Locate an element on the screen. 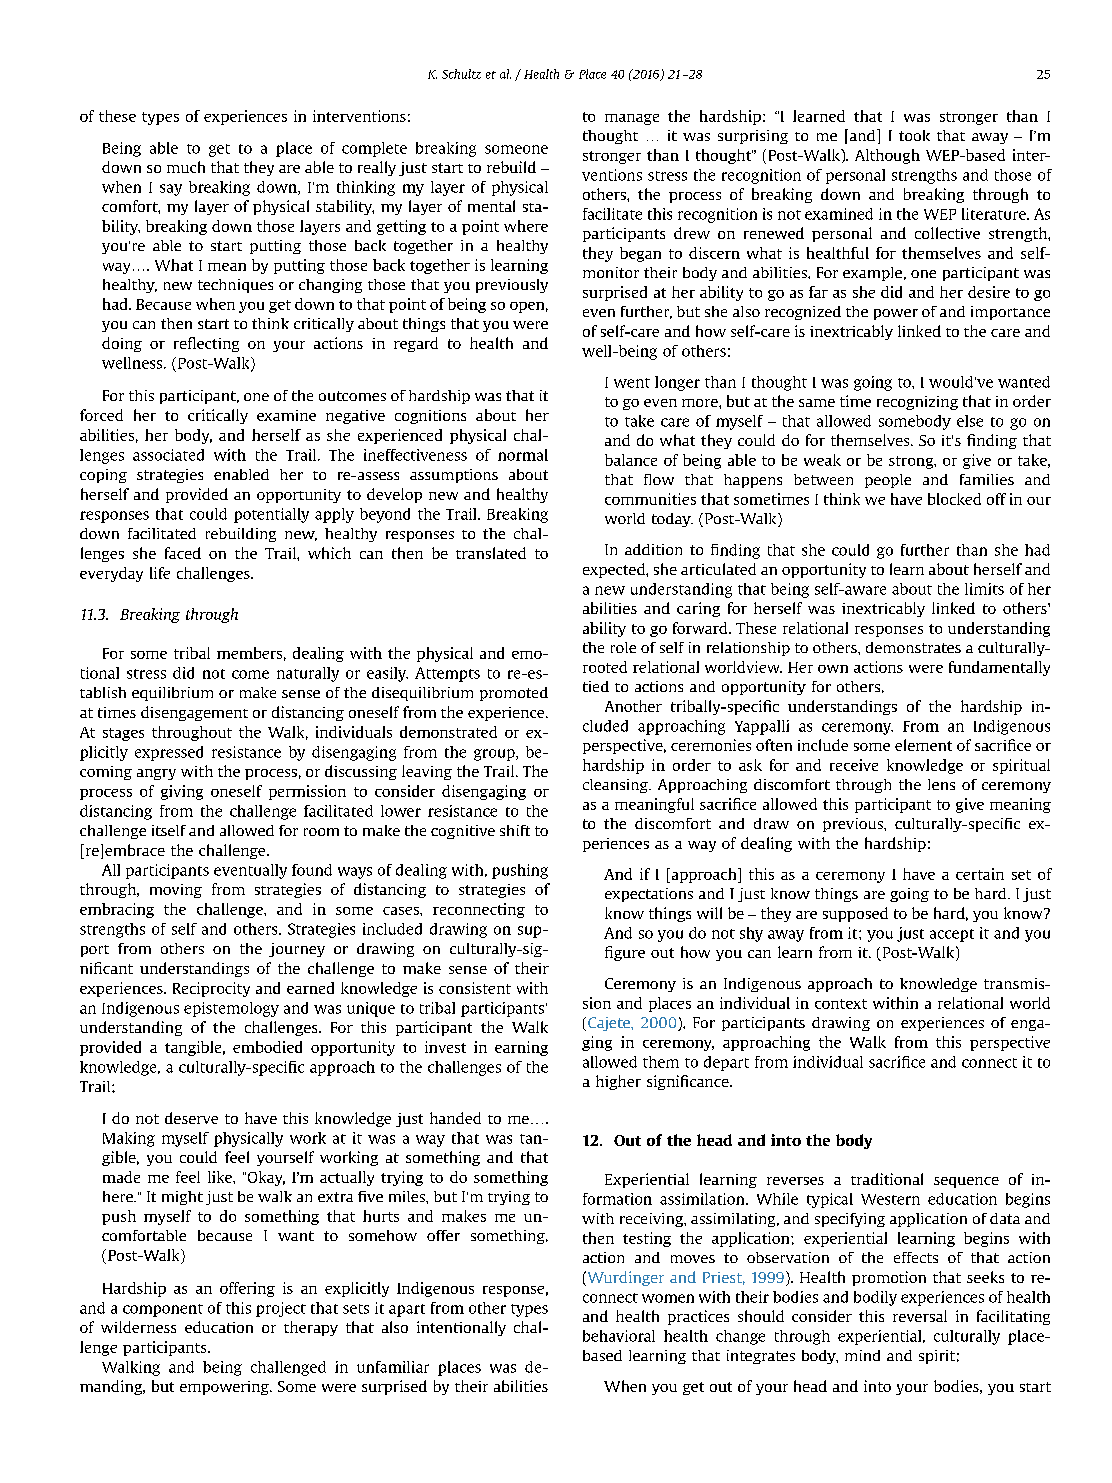 Image resolution: width=1112 pixels, height=1483 pixels. took is located at coordinates (914, 135).
